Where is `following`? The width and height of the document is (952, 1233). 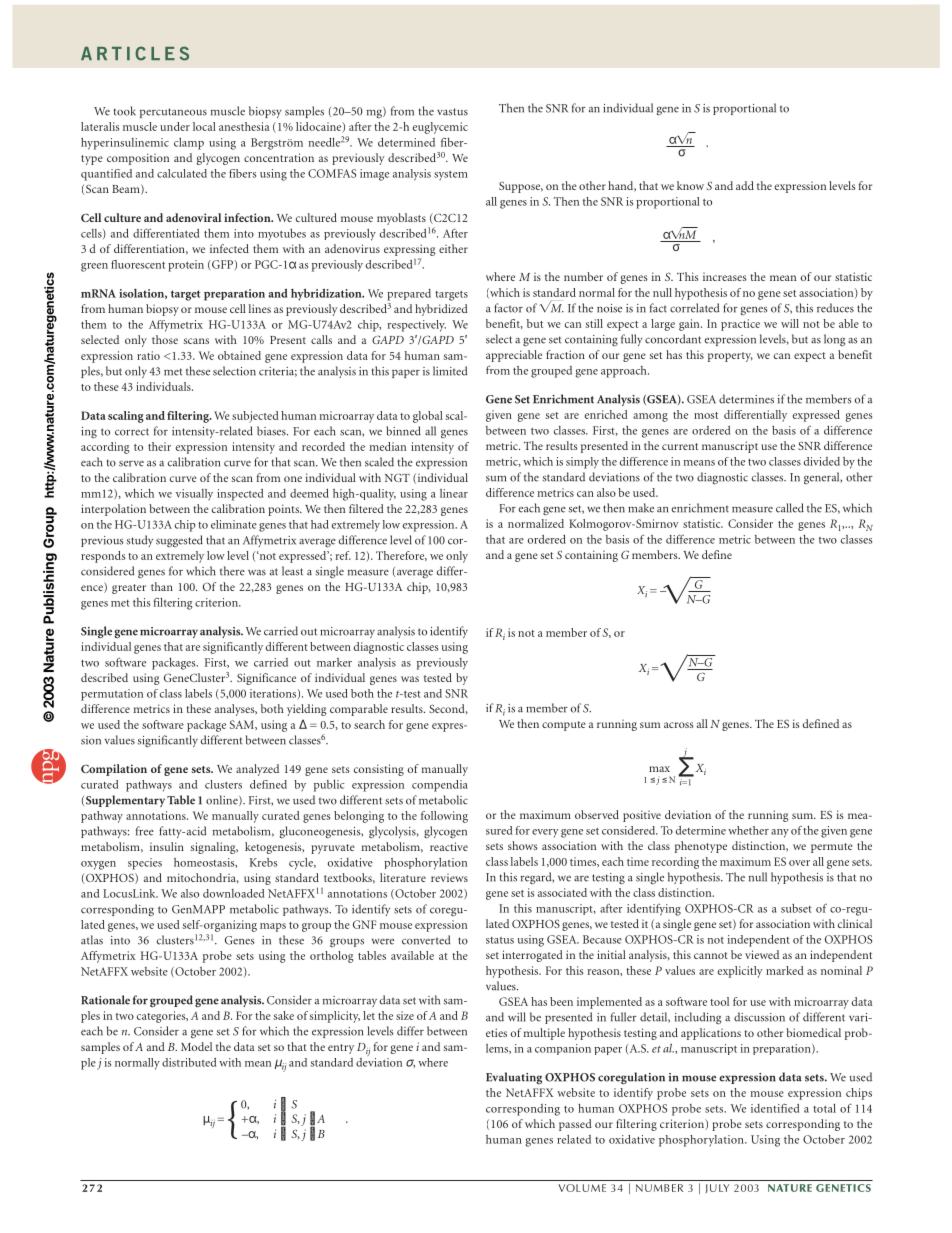
following is located at coordinates (444, 817).
